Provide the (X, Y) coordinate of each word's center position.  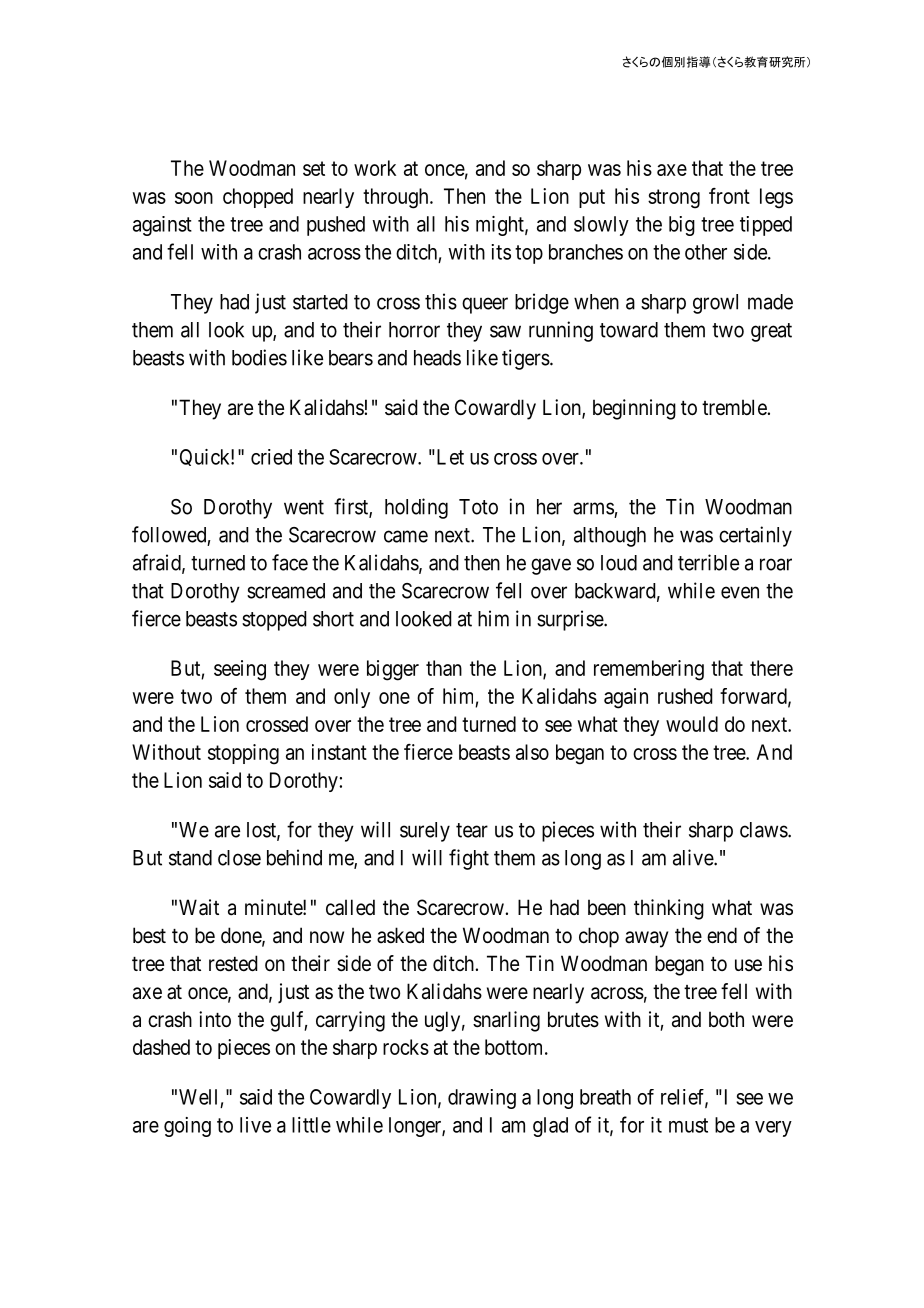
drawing (482, 1099)
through (397, 198)
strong (674, 199)
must (688, 1125)
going (187, 1127)
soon (194, 198)
